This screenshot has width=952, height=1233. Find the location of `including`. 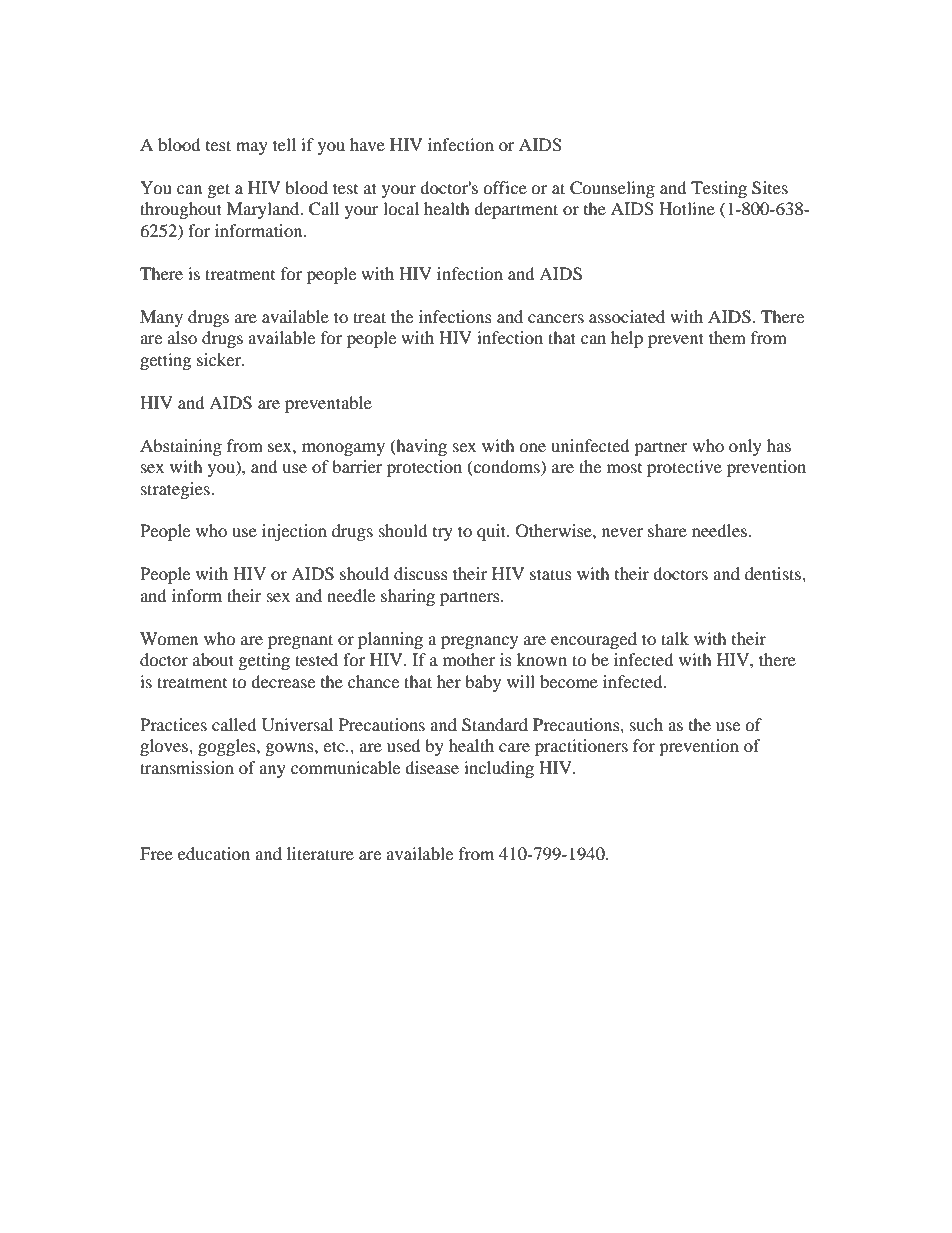

including is located at coordinates (499, 769).
